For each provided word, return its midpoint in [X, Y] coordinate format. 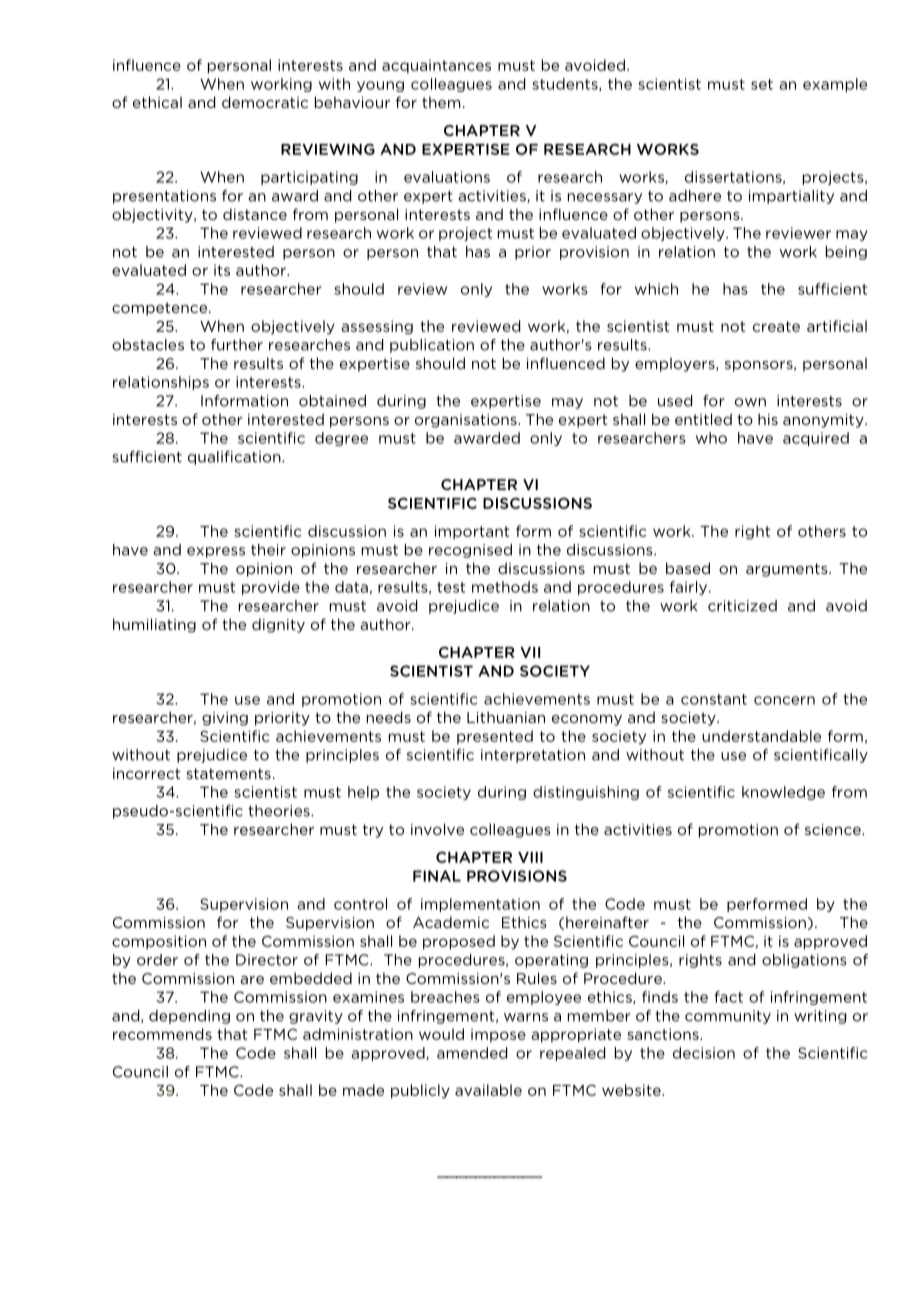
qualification [235, 458]
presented [495, 737]
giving [225, 719]
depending [189, 1017]
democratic [265, 102]
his [768, 419]
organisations [467, 421]
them [441, 102]
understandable [761, 736]
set [762, 84]
